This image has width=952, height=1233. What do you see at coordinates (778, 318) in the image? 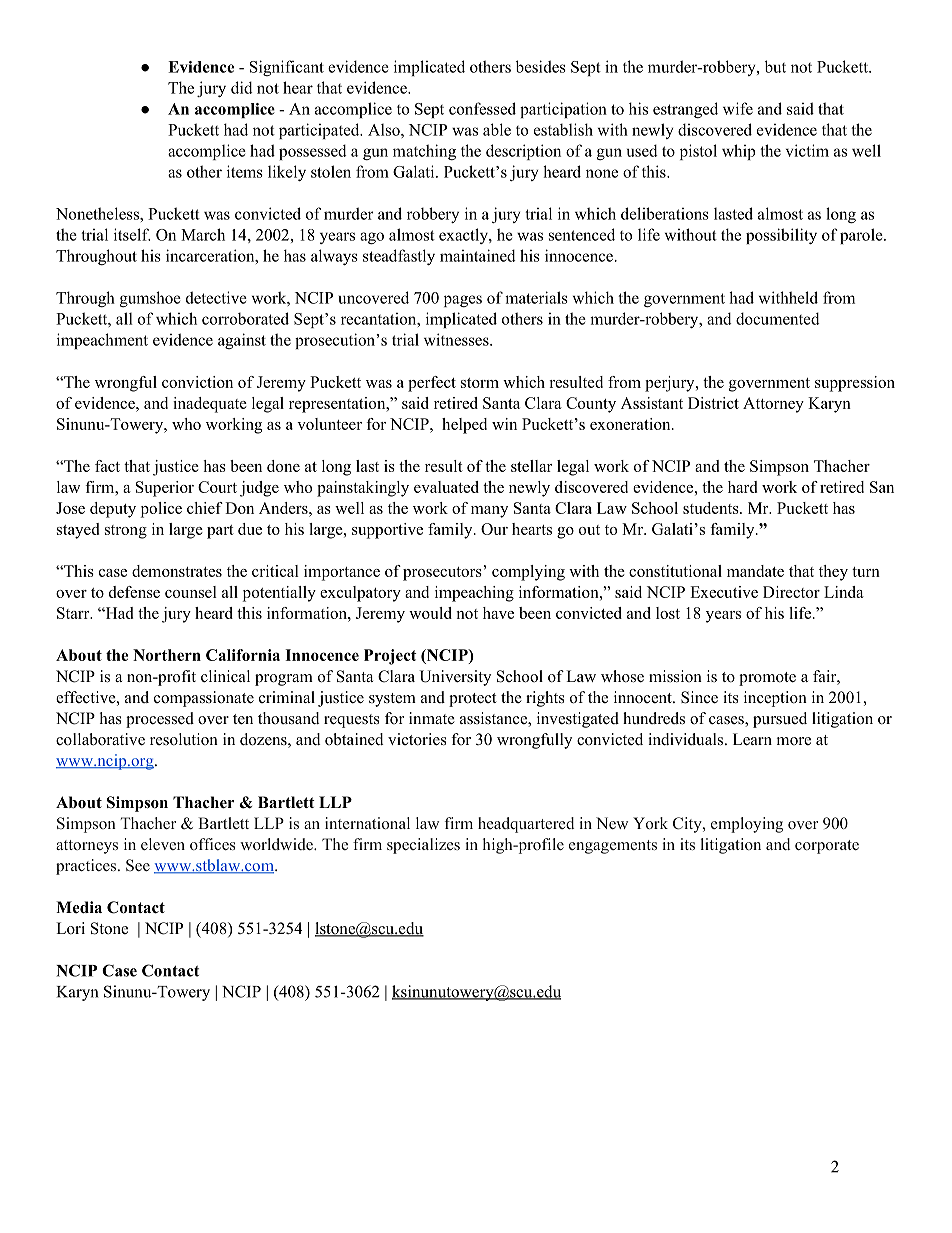
I see `documented` at bounding box center [778, 318].
